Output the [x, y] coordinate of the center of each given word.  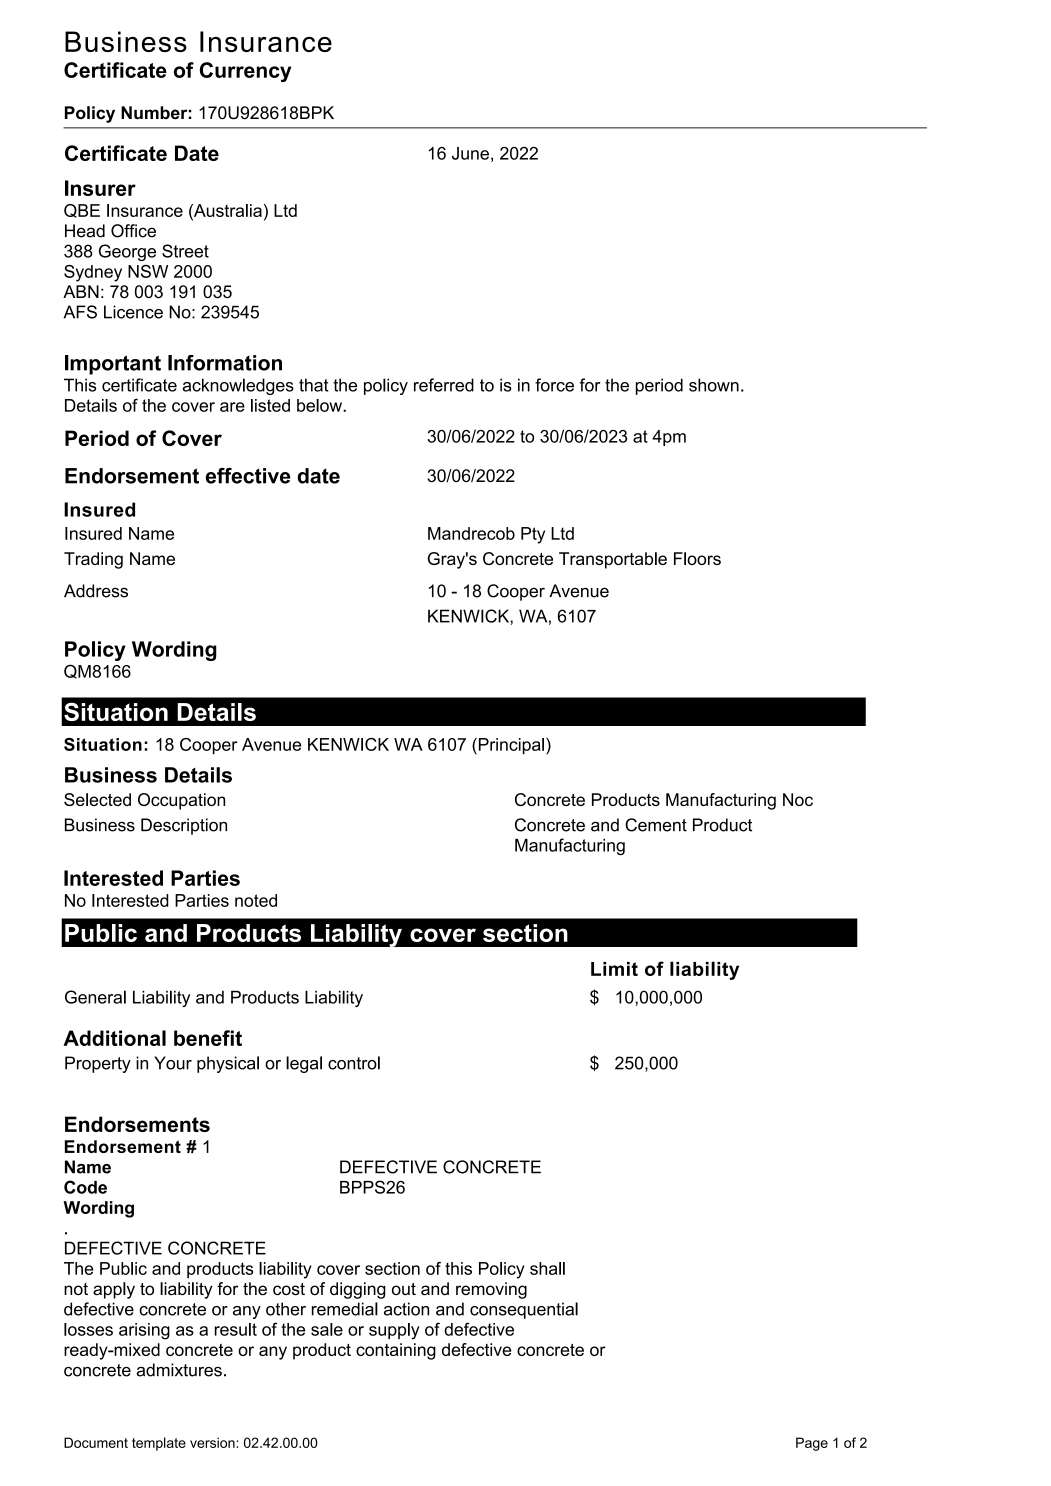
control [354, 1063]
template [159, 1444]
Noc [798, 799]
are [232, 407]
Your [173, 1063]
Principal [510, 746]
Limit [614, 969]
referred [444, 385]
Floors [697, 558]
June [470, 153]
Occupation [181, 801]
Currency [245, 72]
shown [714, 385]
